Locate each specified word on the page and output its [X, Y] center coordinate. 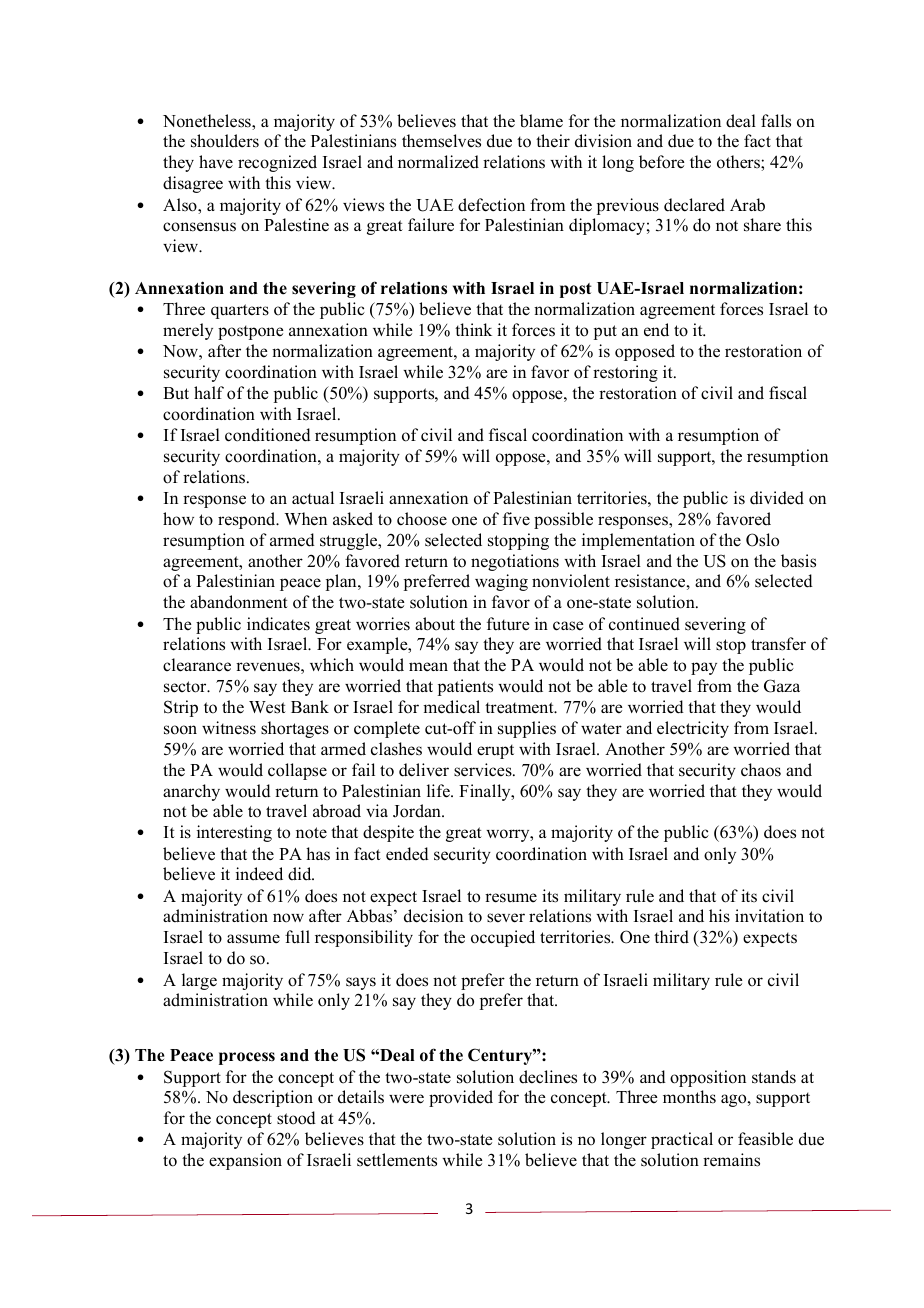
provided [461, 1098]
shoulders [225, 141]
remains [731, 1160]
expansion [245, 1161]
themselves [441, 141]
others [739, 163]
